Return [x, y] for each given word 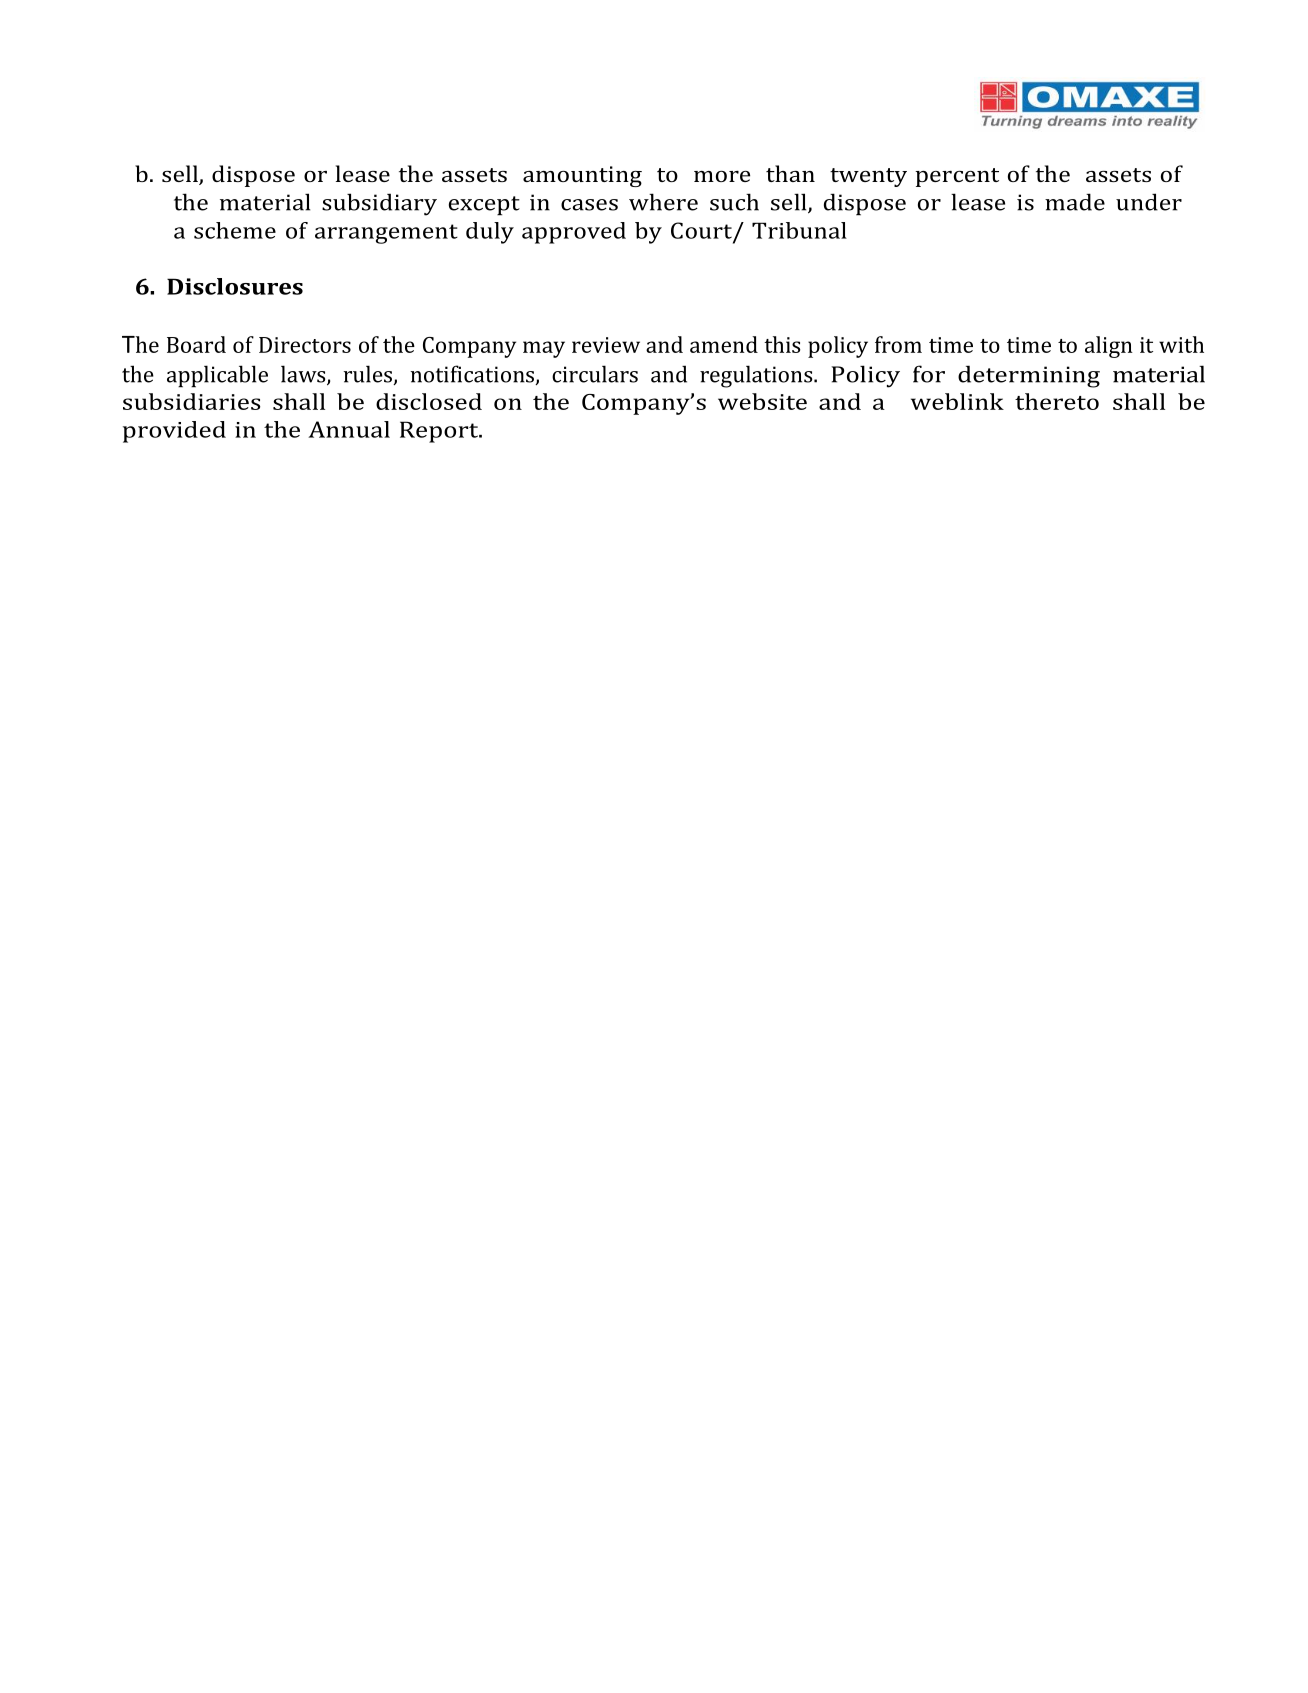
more [722, 176]
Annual [349, 429]
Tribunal [799, 230]
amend [724, 344]
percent [957, 177]
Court [702, 231]
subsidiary [379, 204]
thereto [1057, 401]
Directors [305, 345]
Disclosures [235, 286]
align [1109, 347]
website [762, 401]
